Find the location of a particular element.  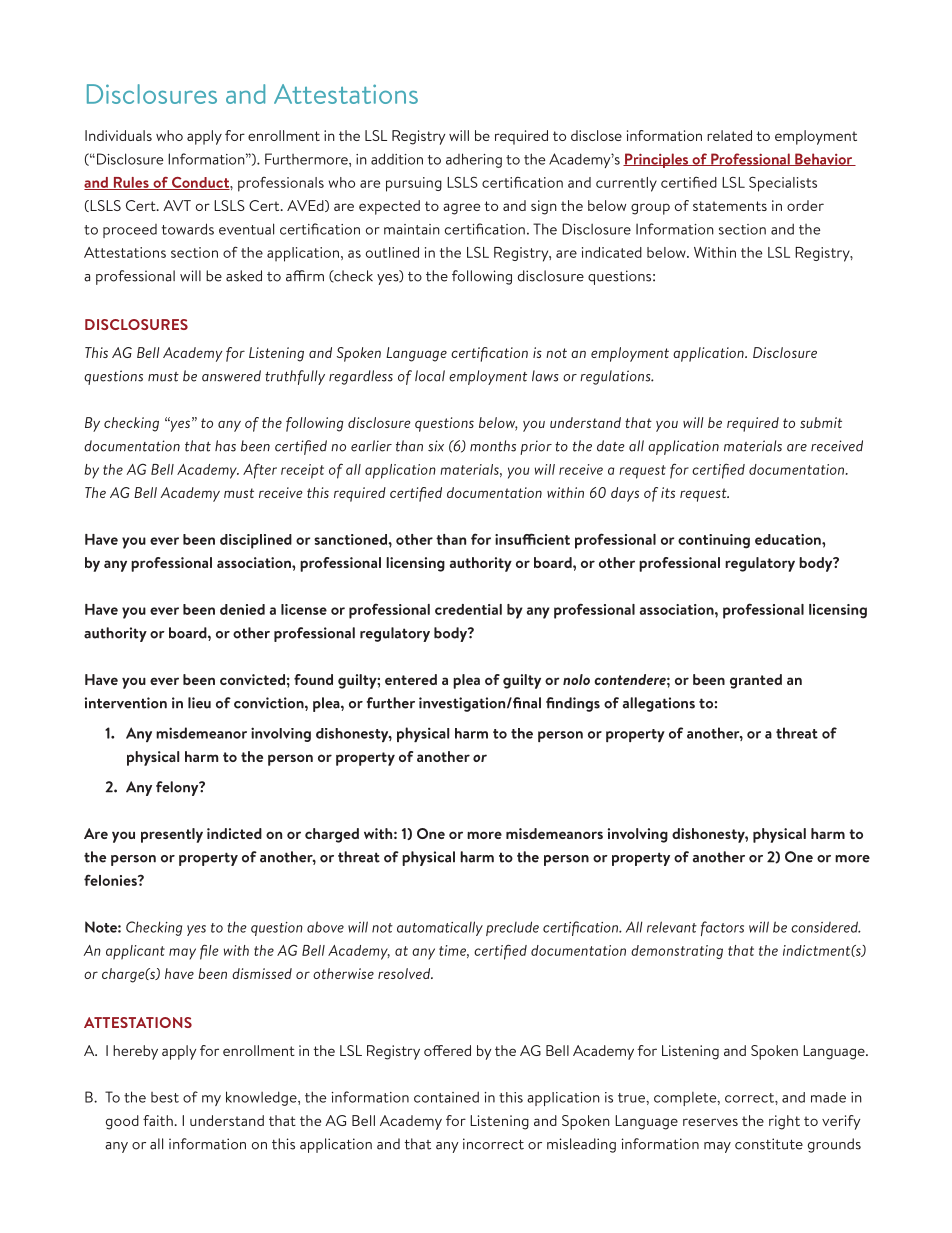

factors is located at coordinates (722, 928).
